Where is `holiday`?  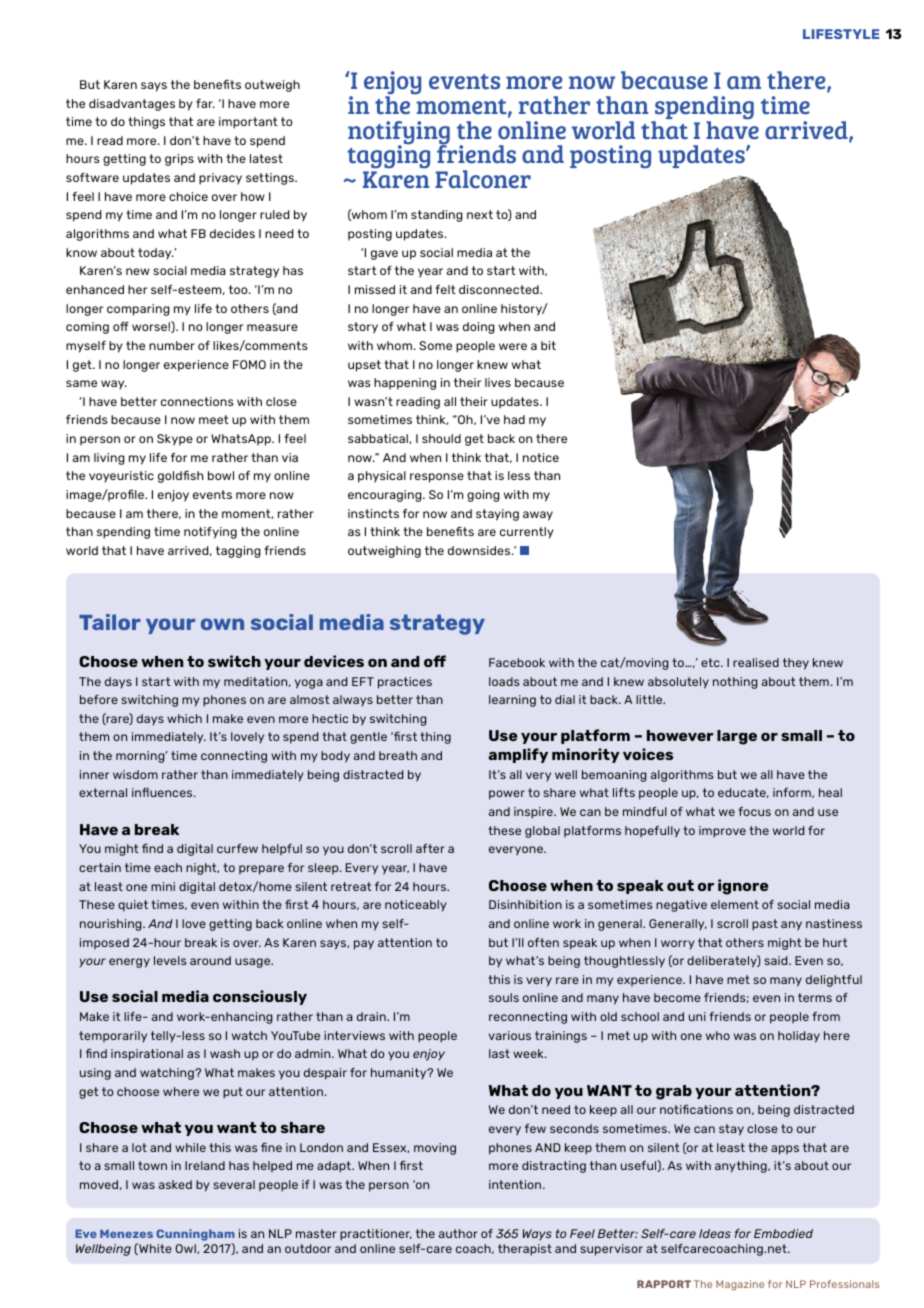 holiday is located at coordinates (799, 1037).
